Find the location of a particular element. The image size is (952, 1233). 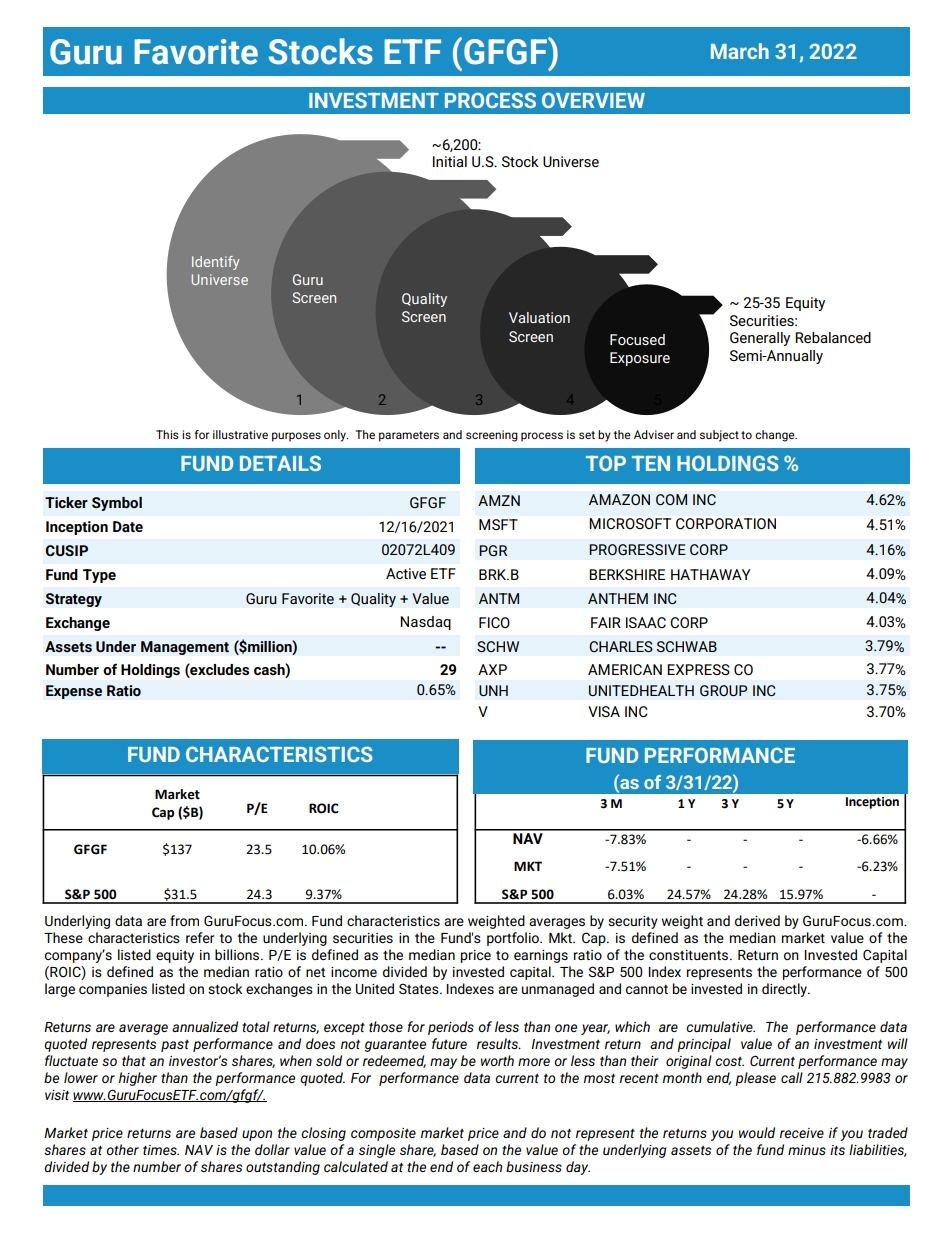

GROUP is located at coordinates (723, 690).
